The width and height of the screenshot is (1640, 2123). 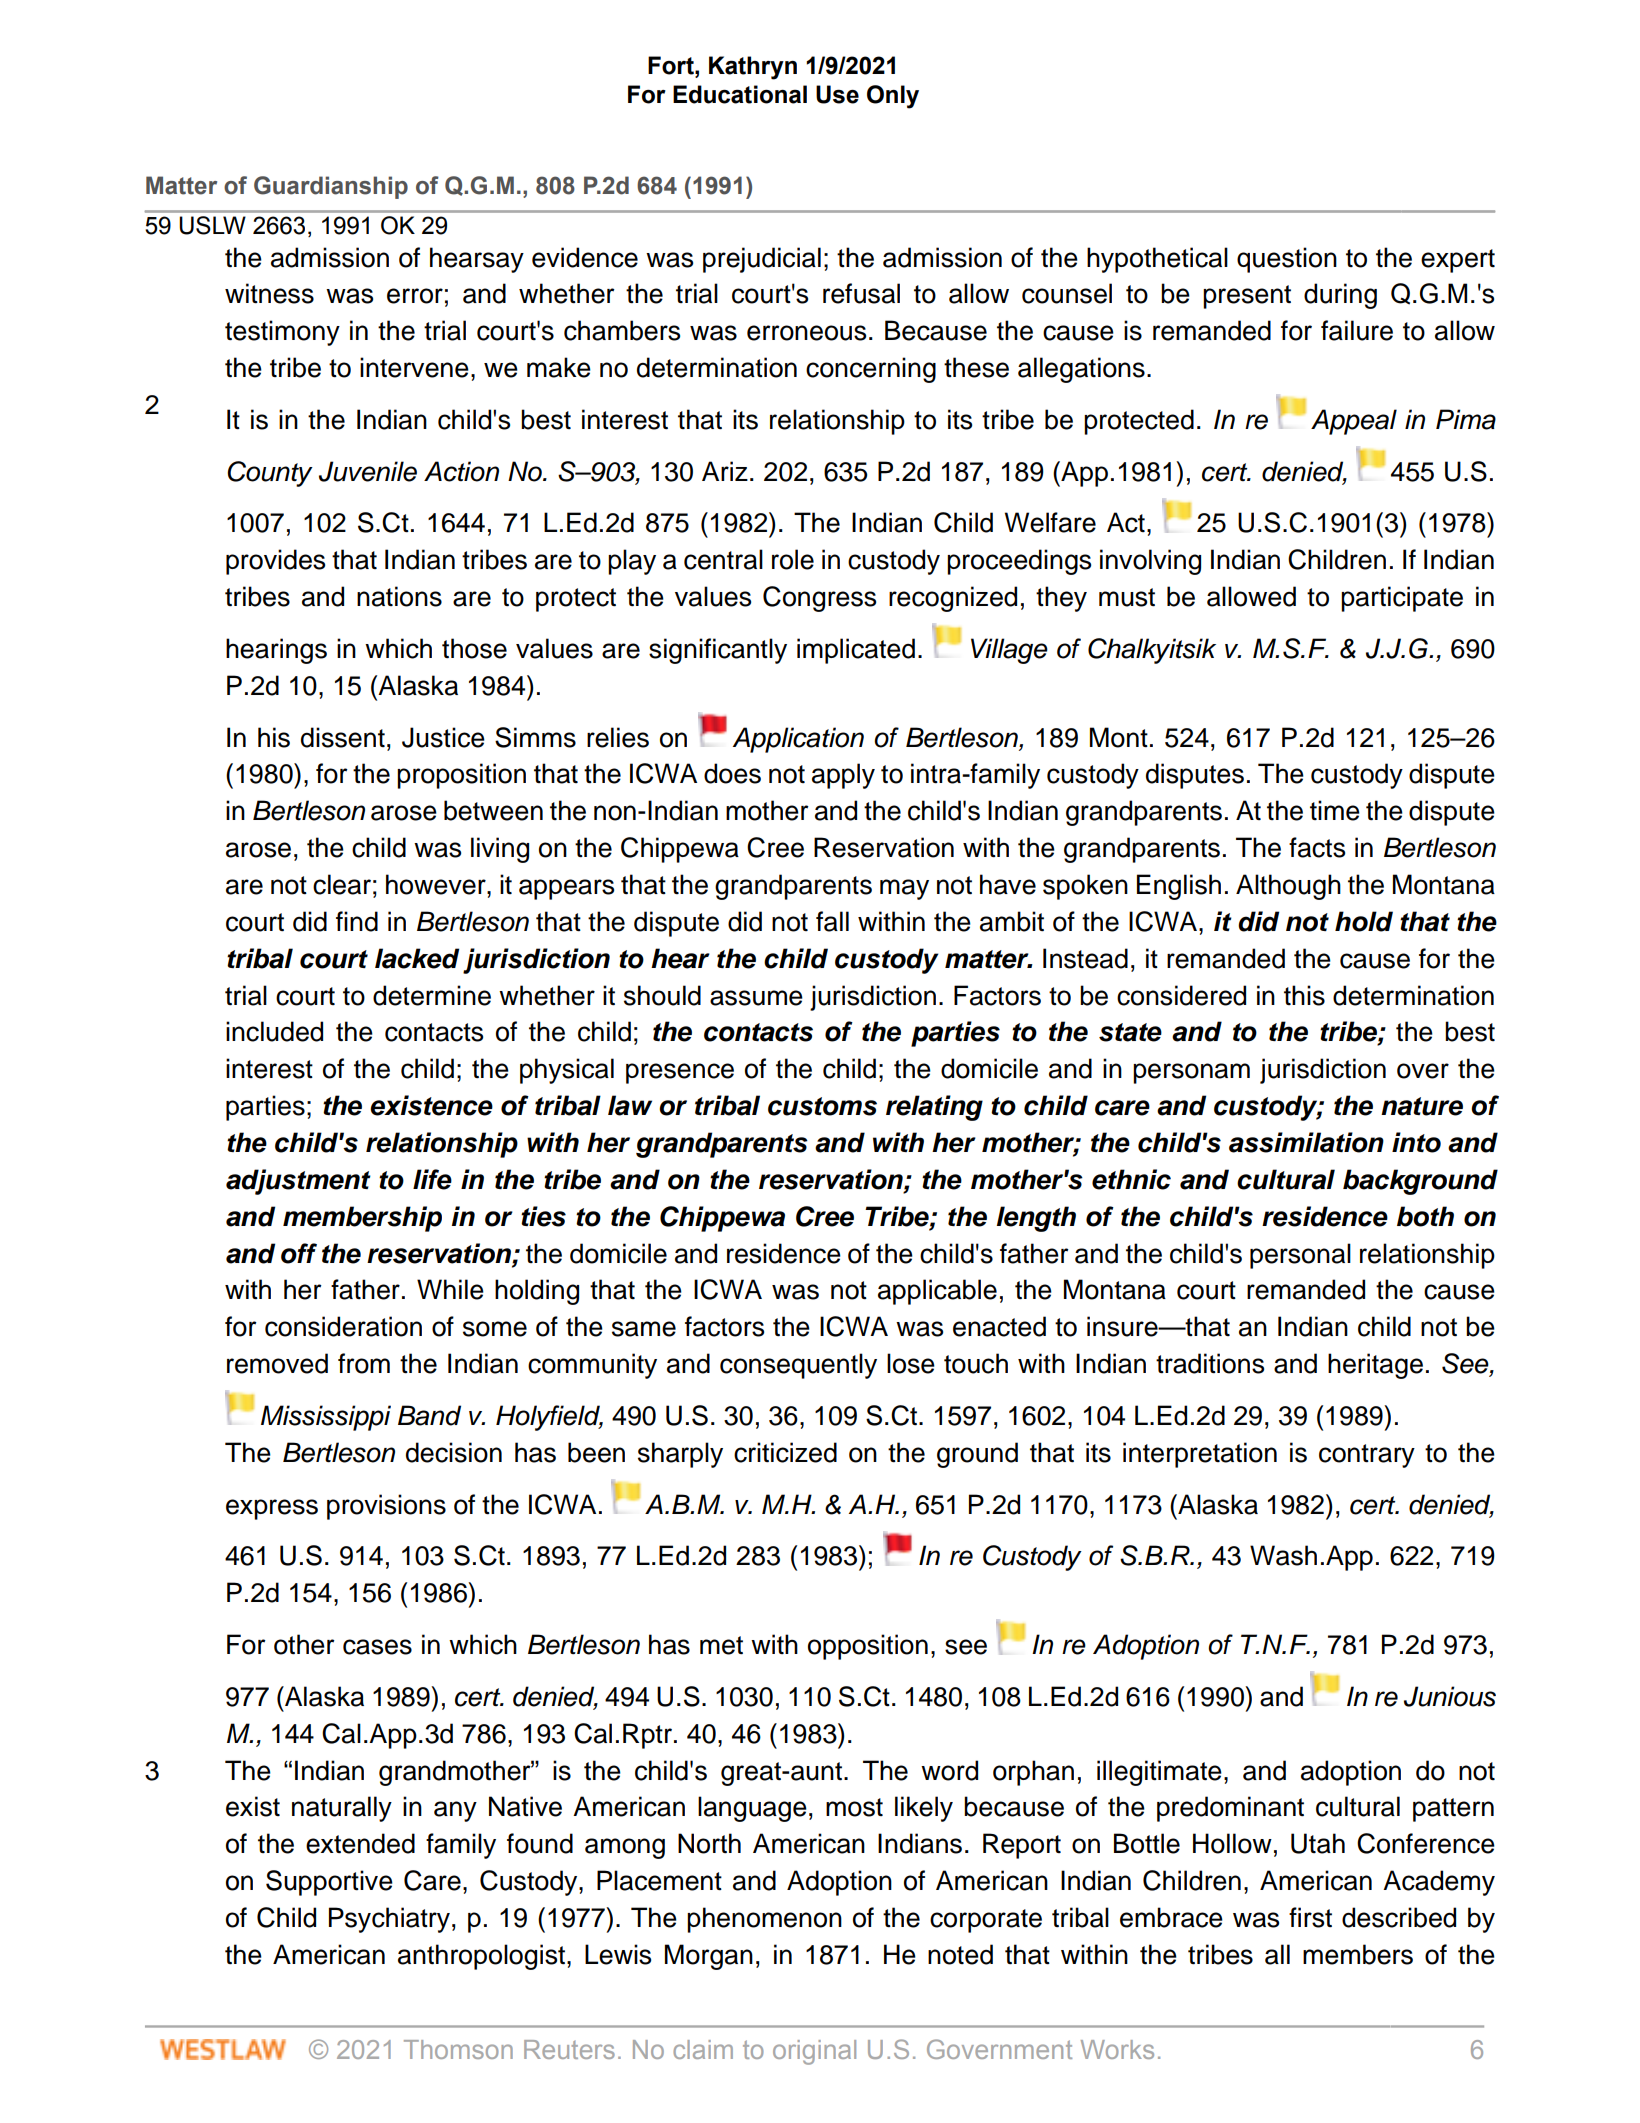 I want to click on original, so click(x=814, y=2052).
